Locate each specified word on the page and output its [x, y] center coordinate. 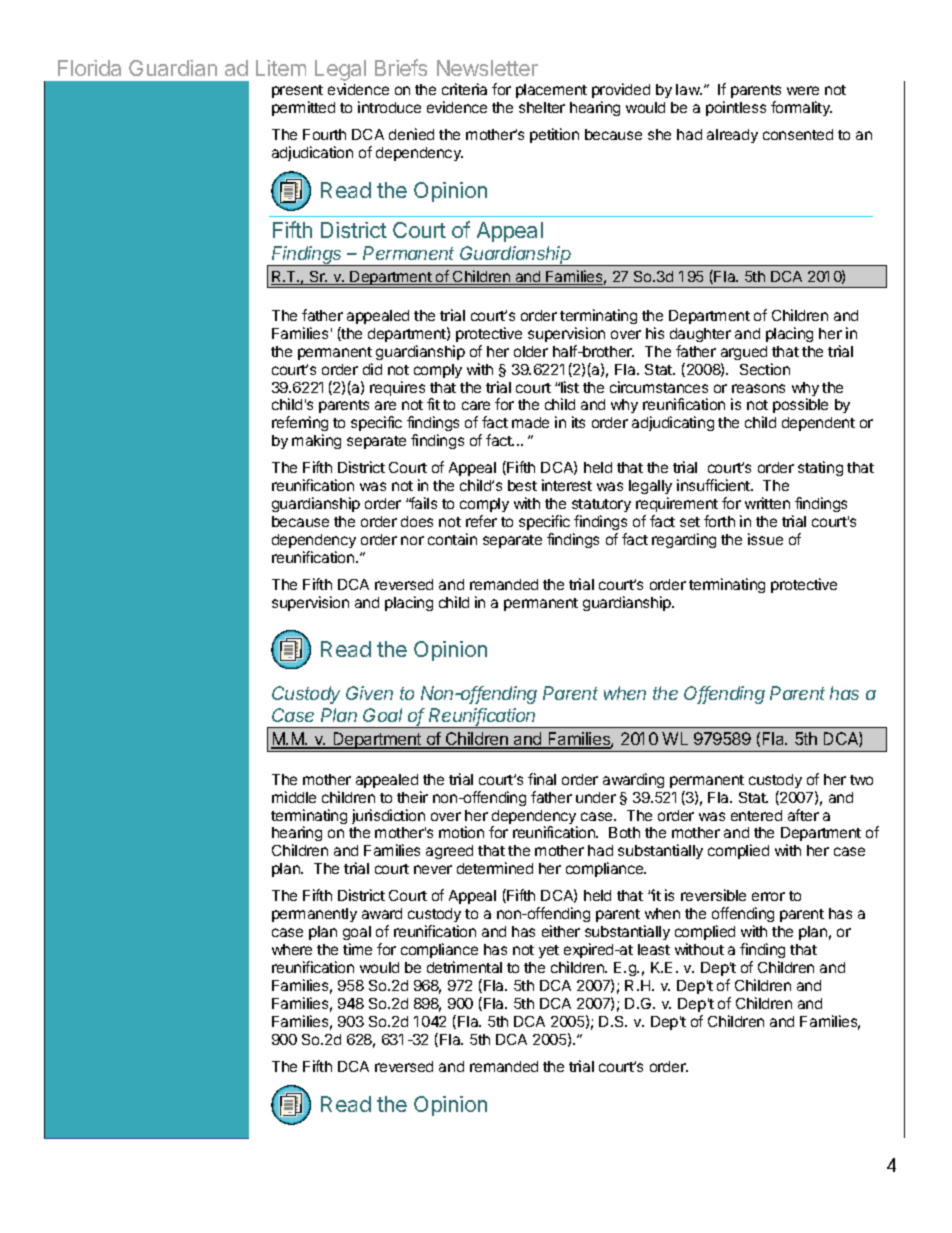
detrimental [464, 967]
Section [765, 369]
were [803, 90]
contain [452, 539]
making [316, 441]
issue [765, 539]
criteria [464, 89]
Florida [89, 68]
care [476, 405]
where [292, 949]
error [768, 896]
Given [369, 693]
